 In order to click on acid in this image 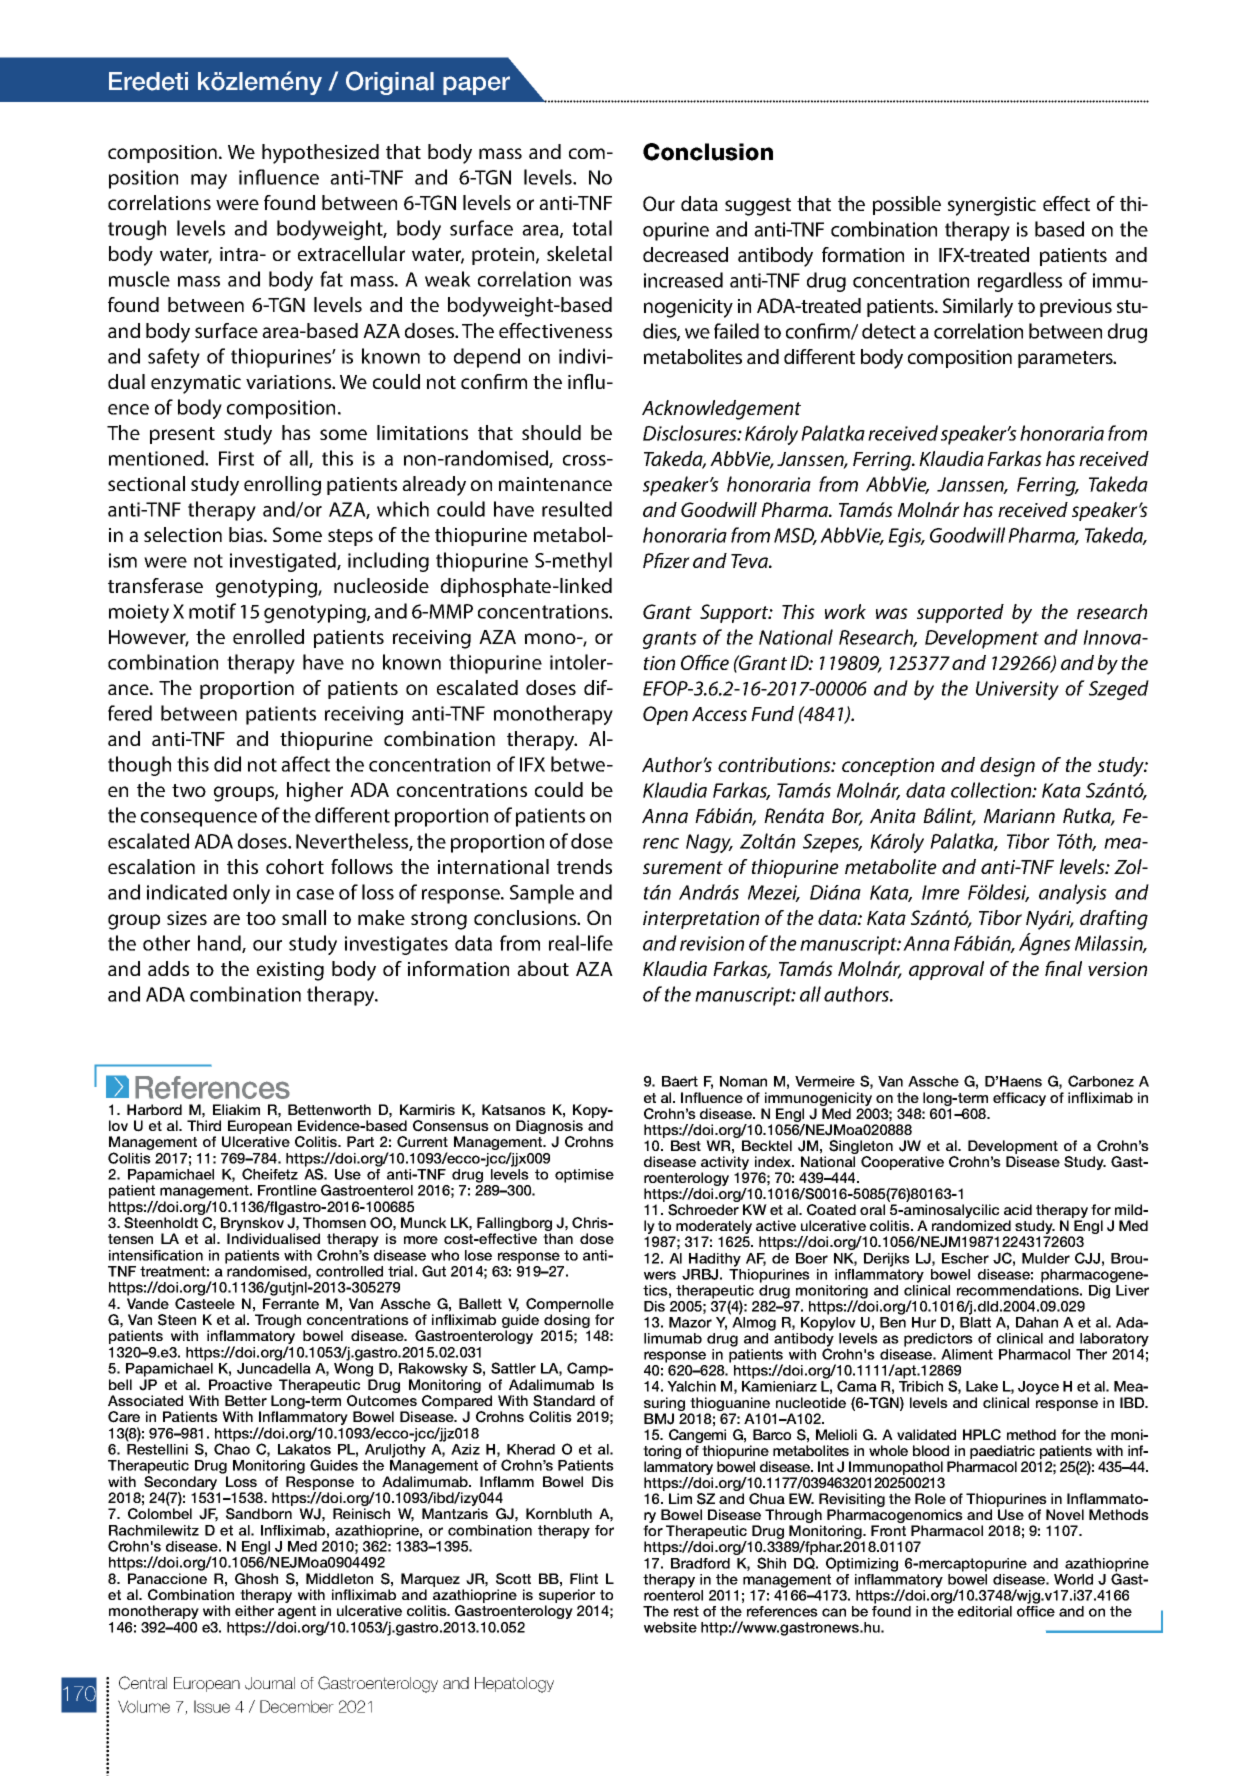, I will do `click(1018, 1209)`.
